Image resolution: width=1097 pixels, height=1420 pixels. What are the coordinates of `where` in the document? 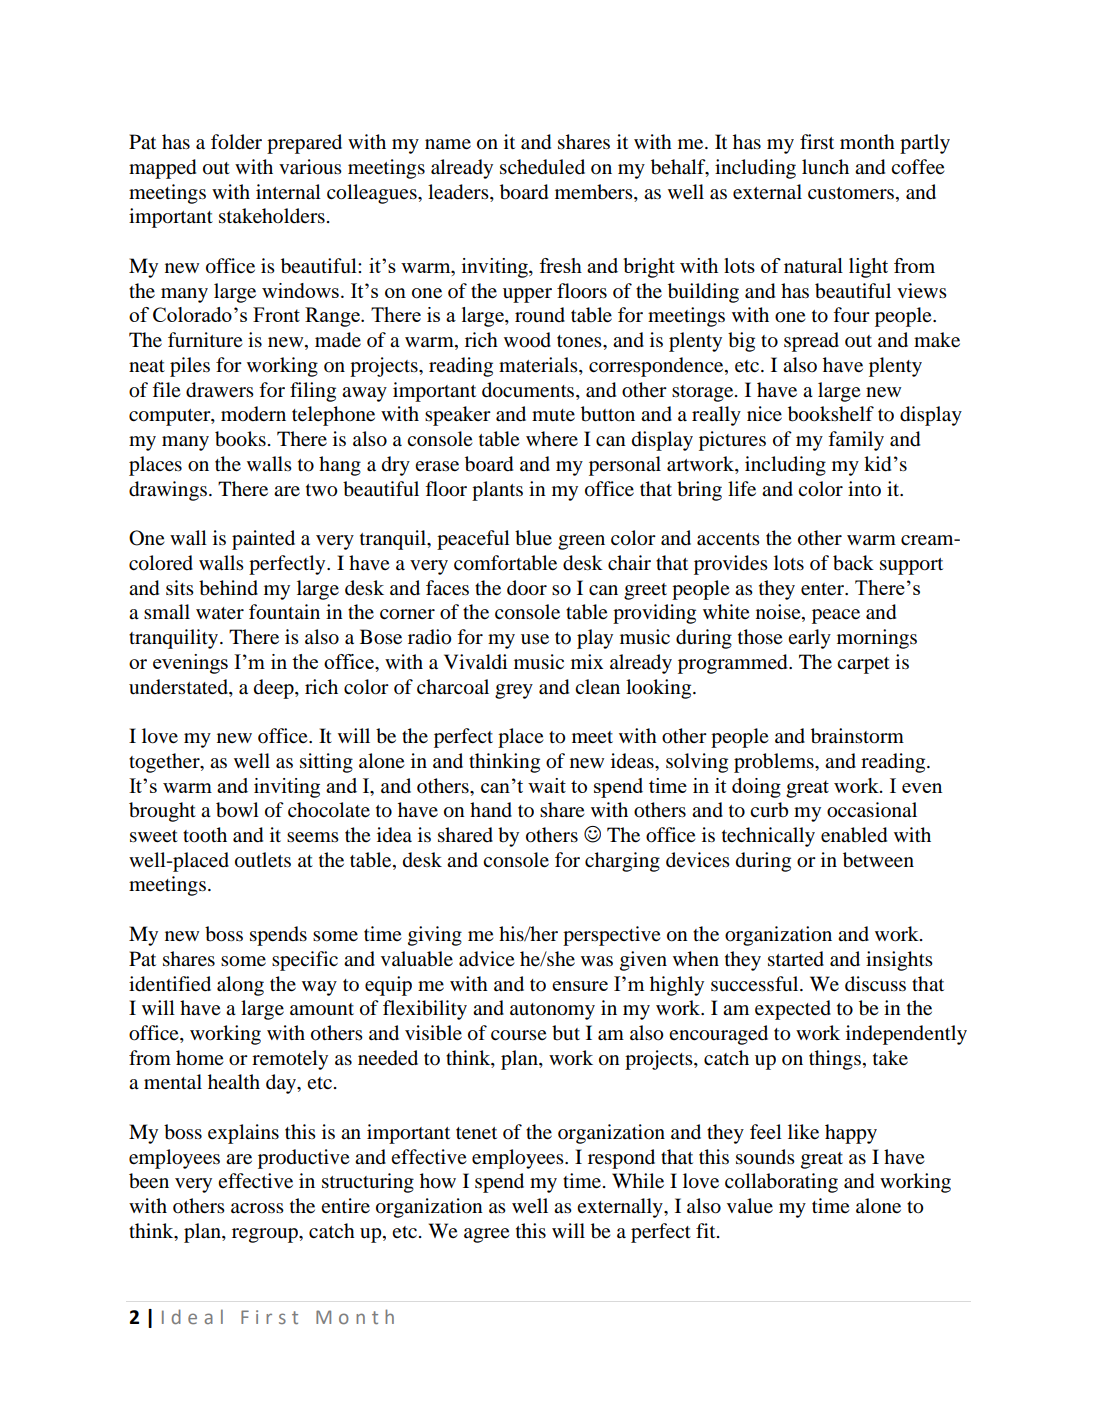 It's located at (552, 439).
